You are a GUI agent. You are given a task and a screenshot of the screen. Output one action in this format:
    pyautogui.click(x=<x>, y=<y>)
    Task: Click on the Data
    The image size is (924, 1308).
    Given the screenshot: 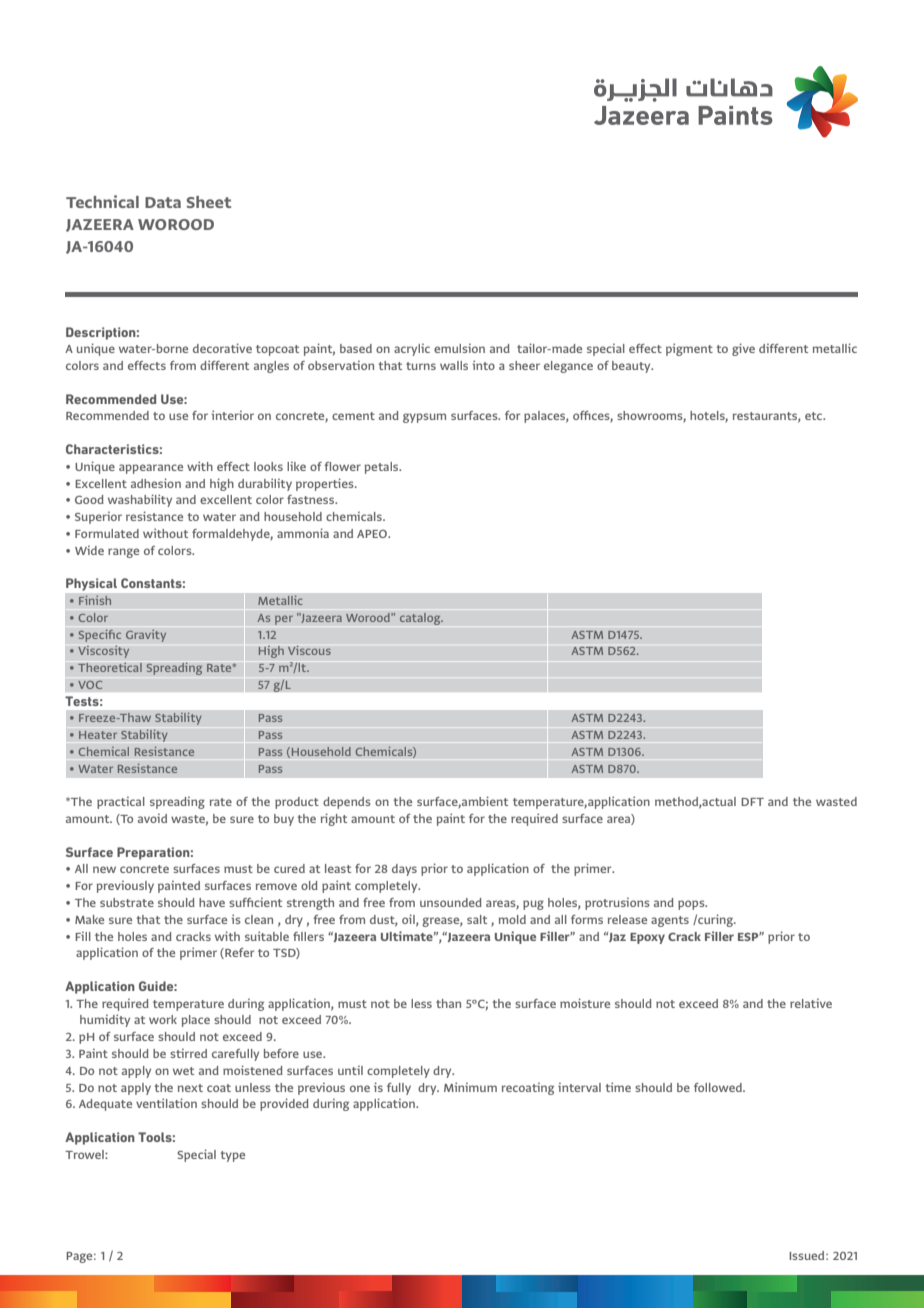 What is the action you would take?
    pyautogui.click(x=163, y=202)
